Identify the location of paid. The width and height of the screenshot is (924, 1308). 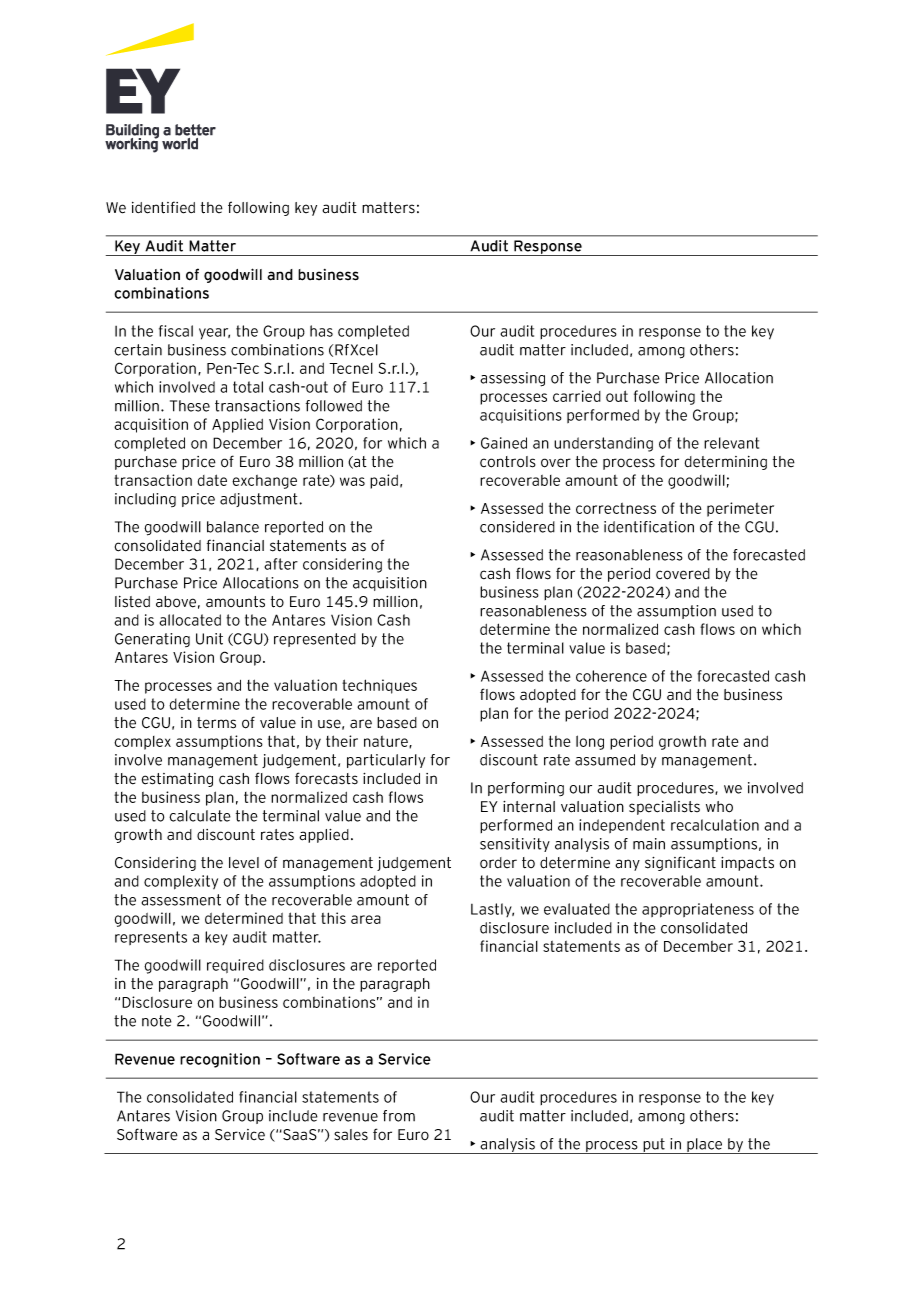
(384, 481).
